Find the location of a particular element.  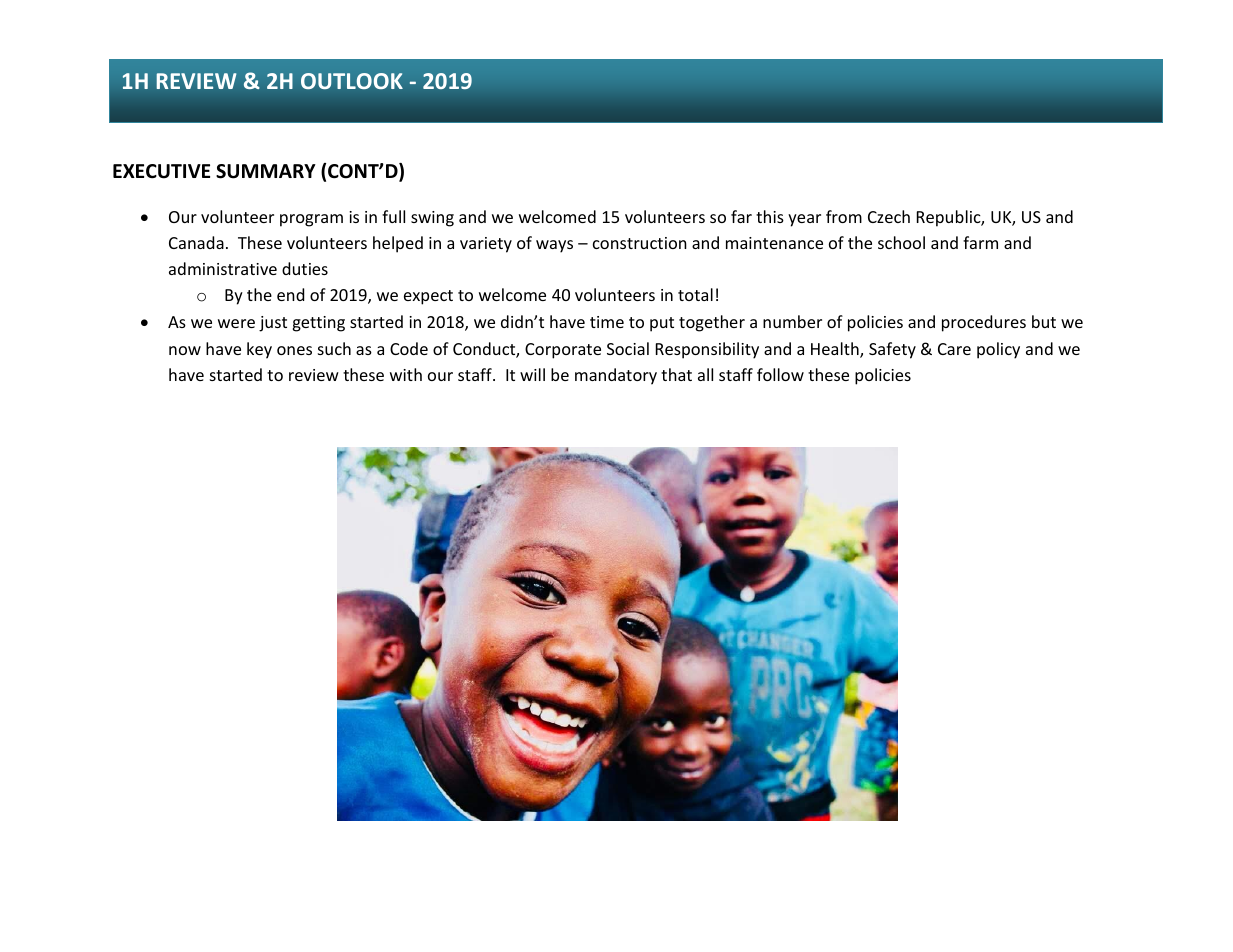

program is located at coordinates (311, 220).
